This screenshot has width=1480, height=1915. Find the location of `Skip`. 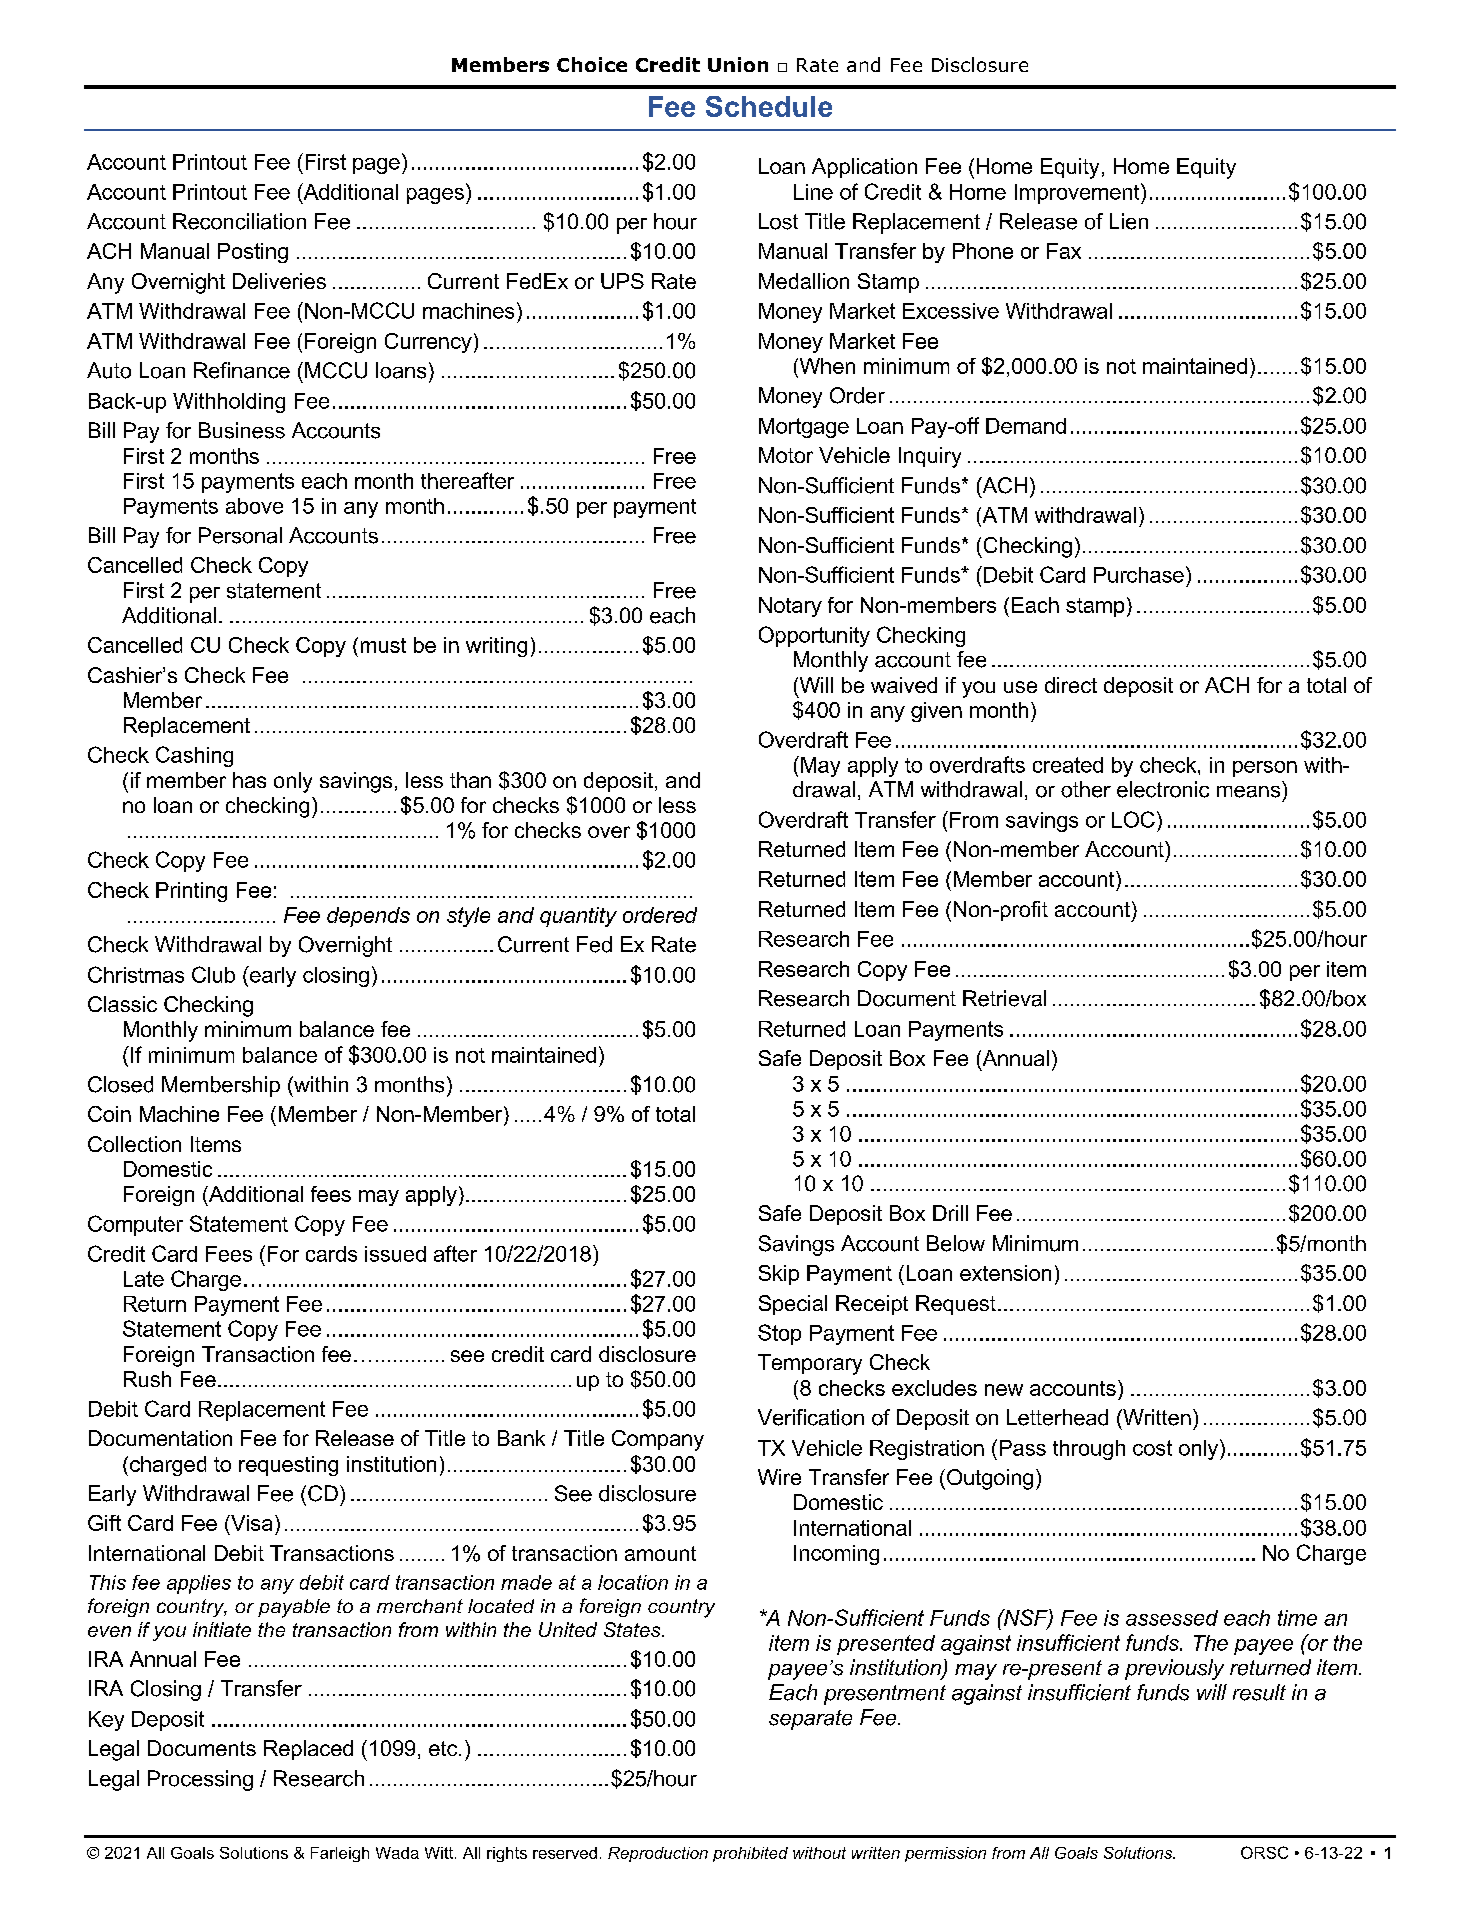

Skip is located at coordinates (779, 1275).
